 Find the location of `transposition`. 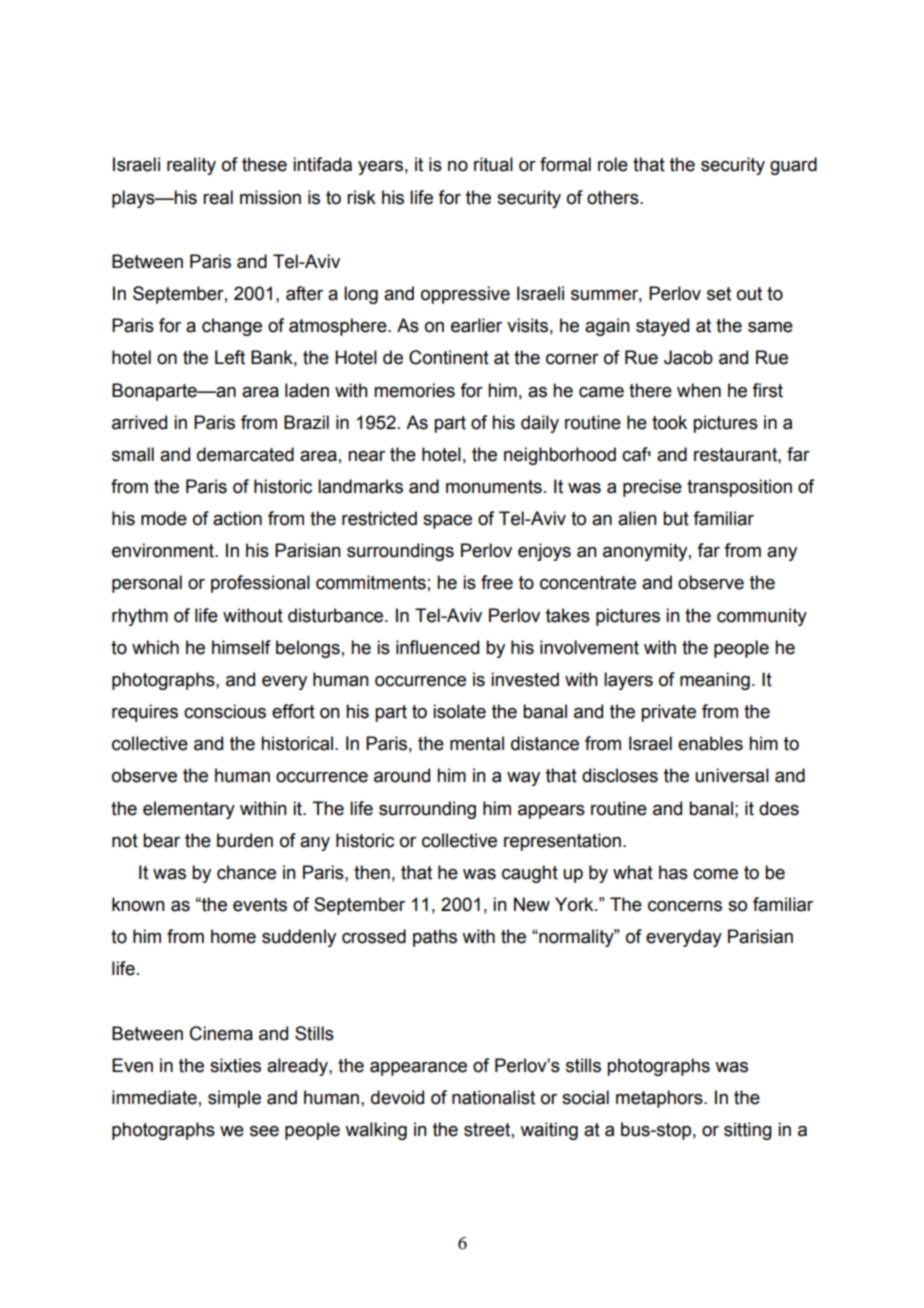

transposition is located at coordinates (739, 488).
